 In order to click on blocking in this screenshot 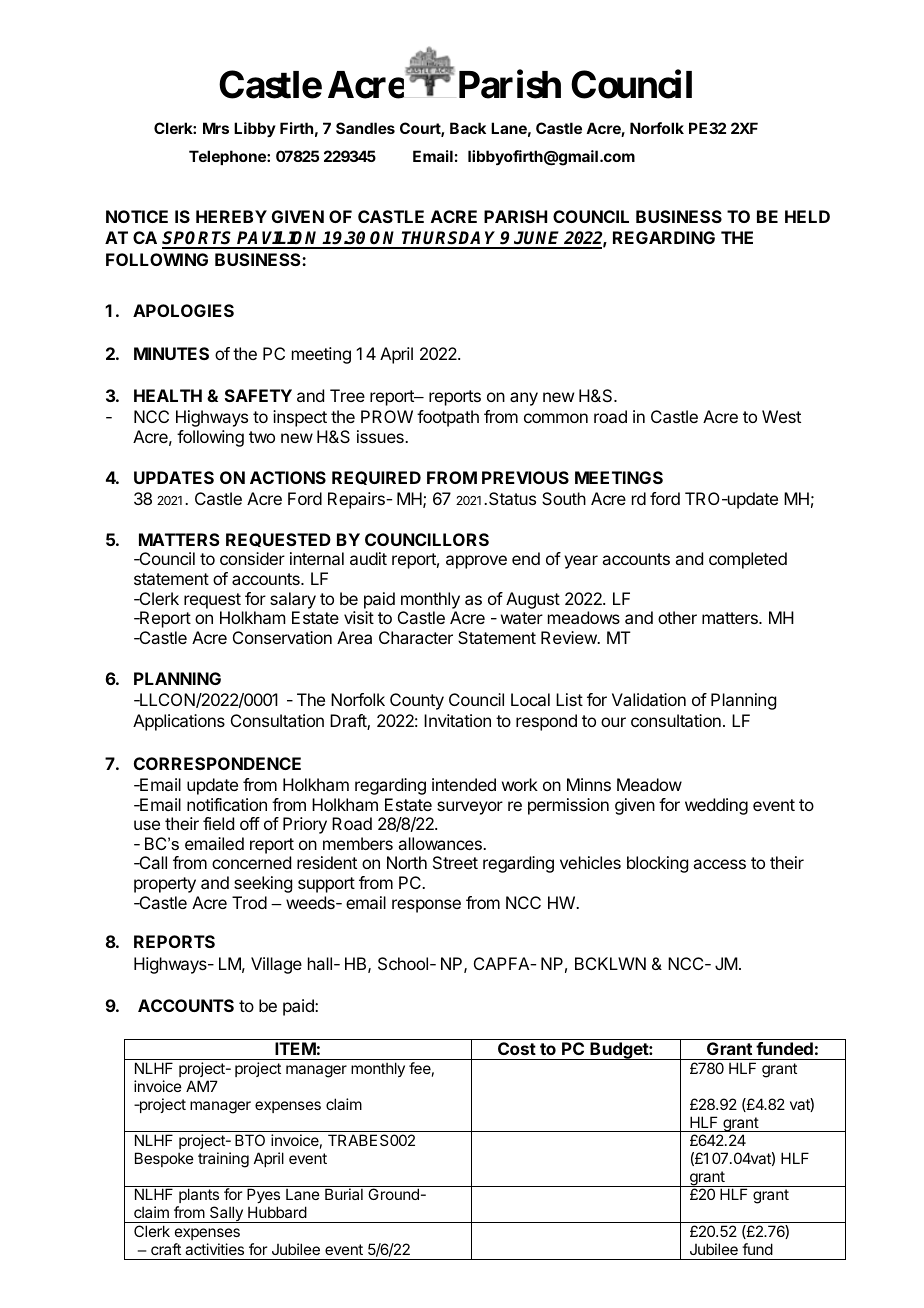, I will do `click(657, 864)`.
